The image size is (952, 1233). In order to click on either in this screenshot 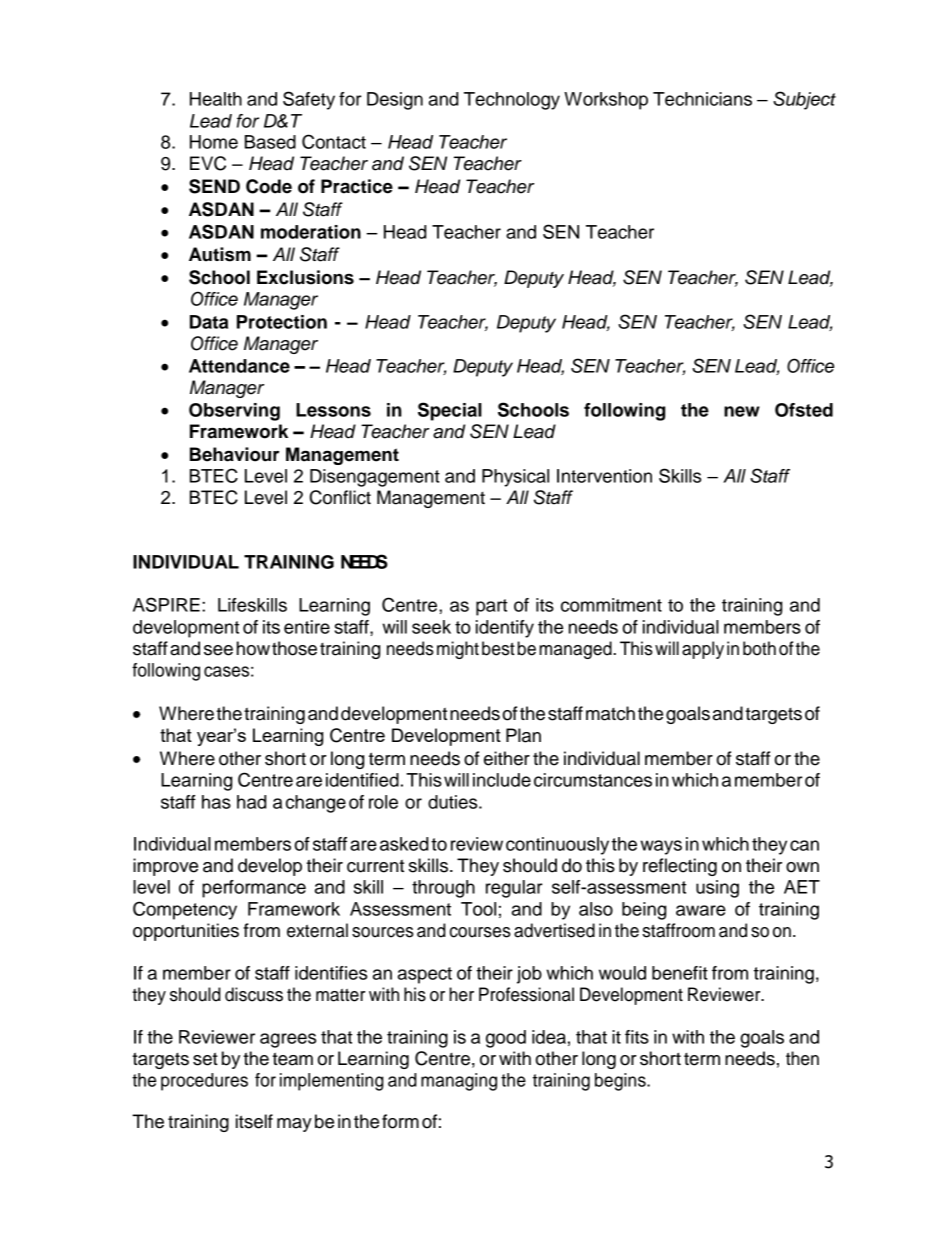, I will do `click(507, 758)`.
